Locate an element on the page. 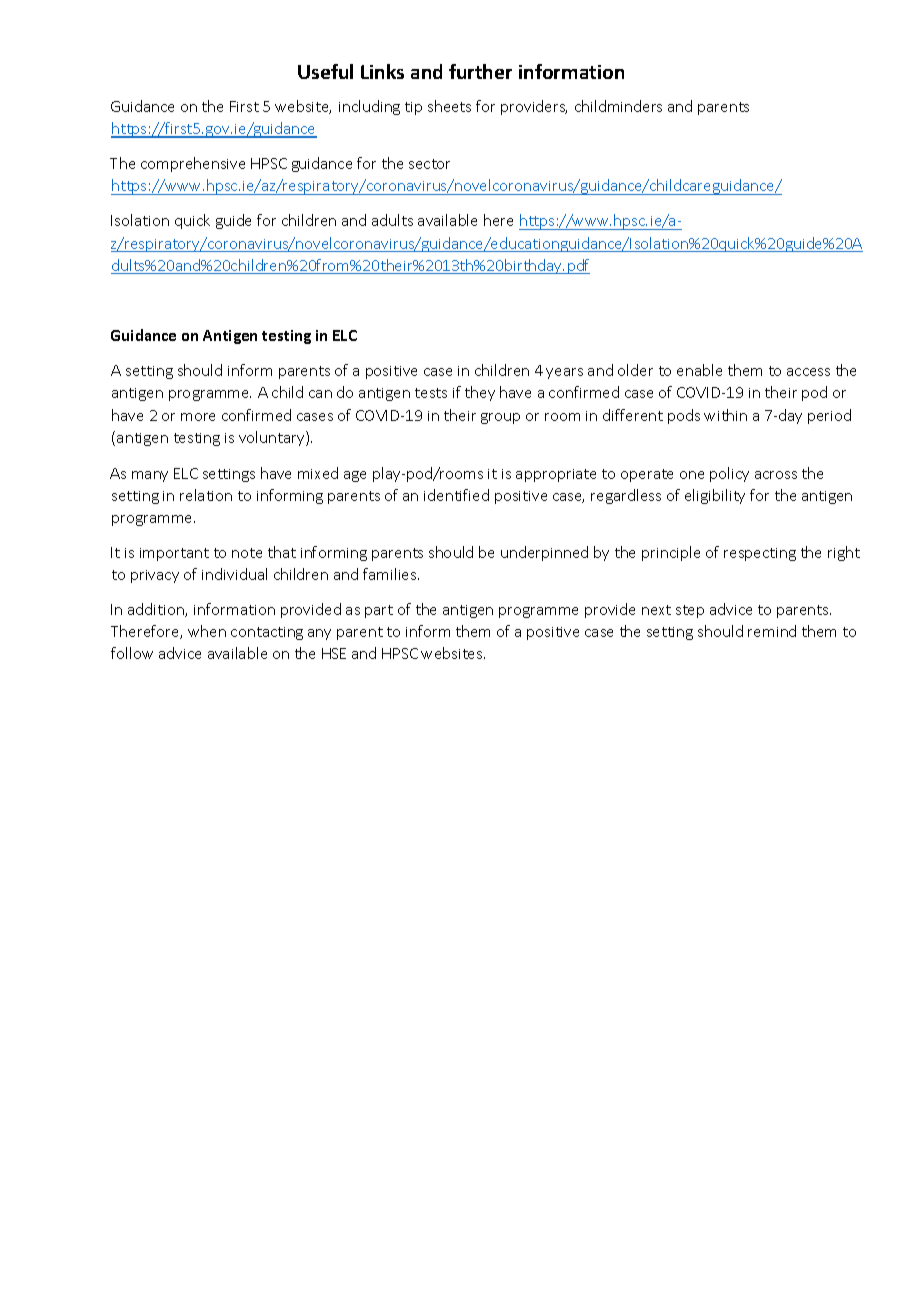 This document has width=924, height=1308. appropriate is located at coordinates (556, 475).
